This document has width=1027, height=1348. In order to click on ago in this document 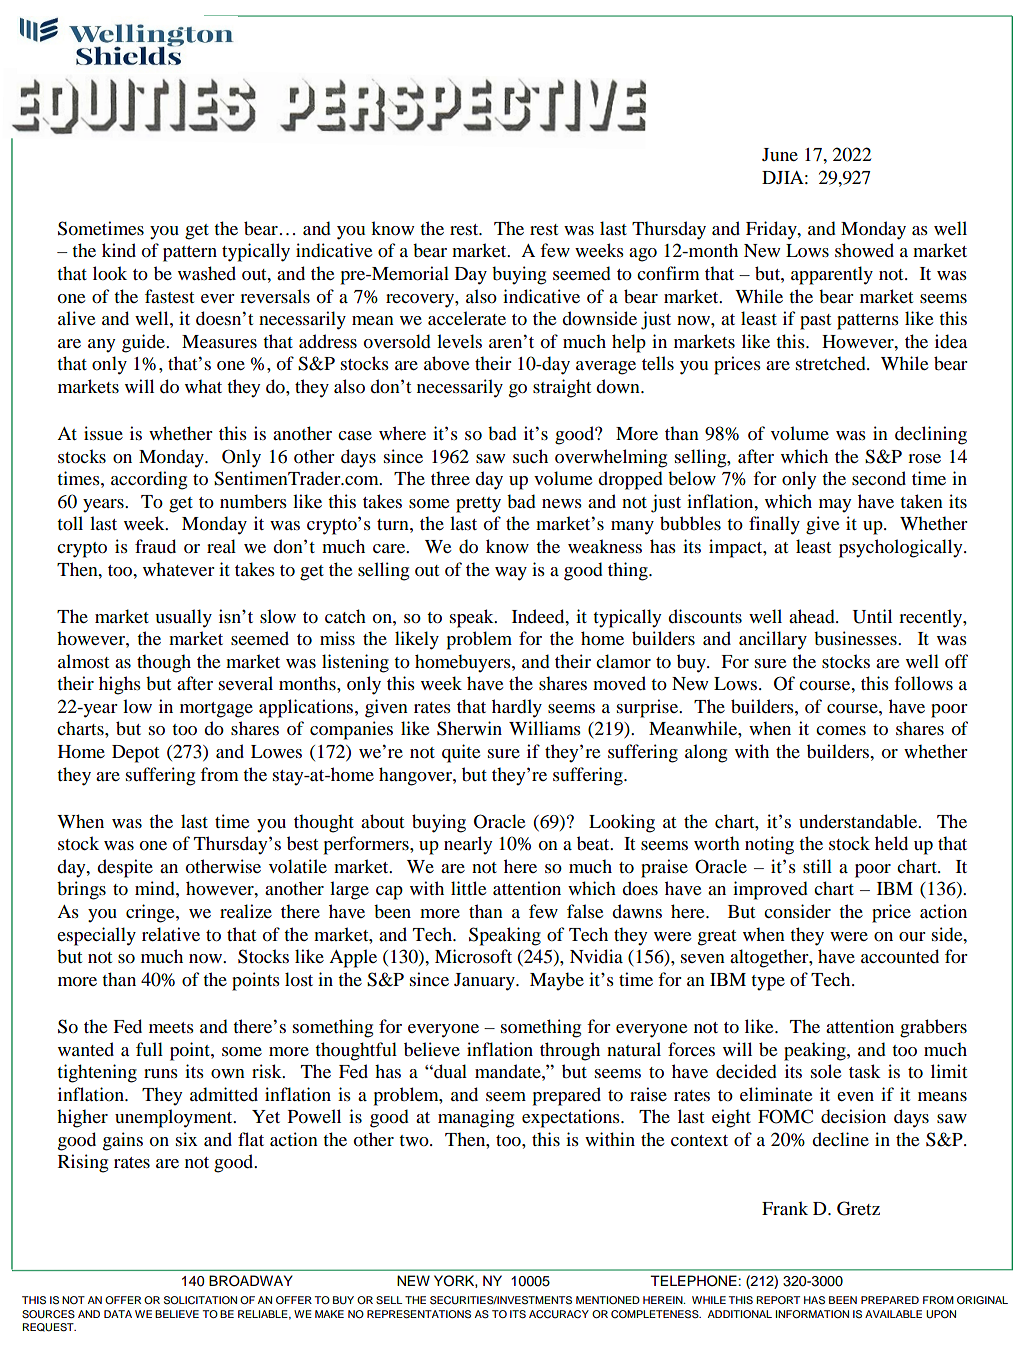, I will do `click(643, 255)`.
